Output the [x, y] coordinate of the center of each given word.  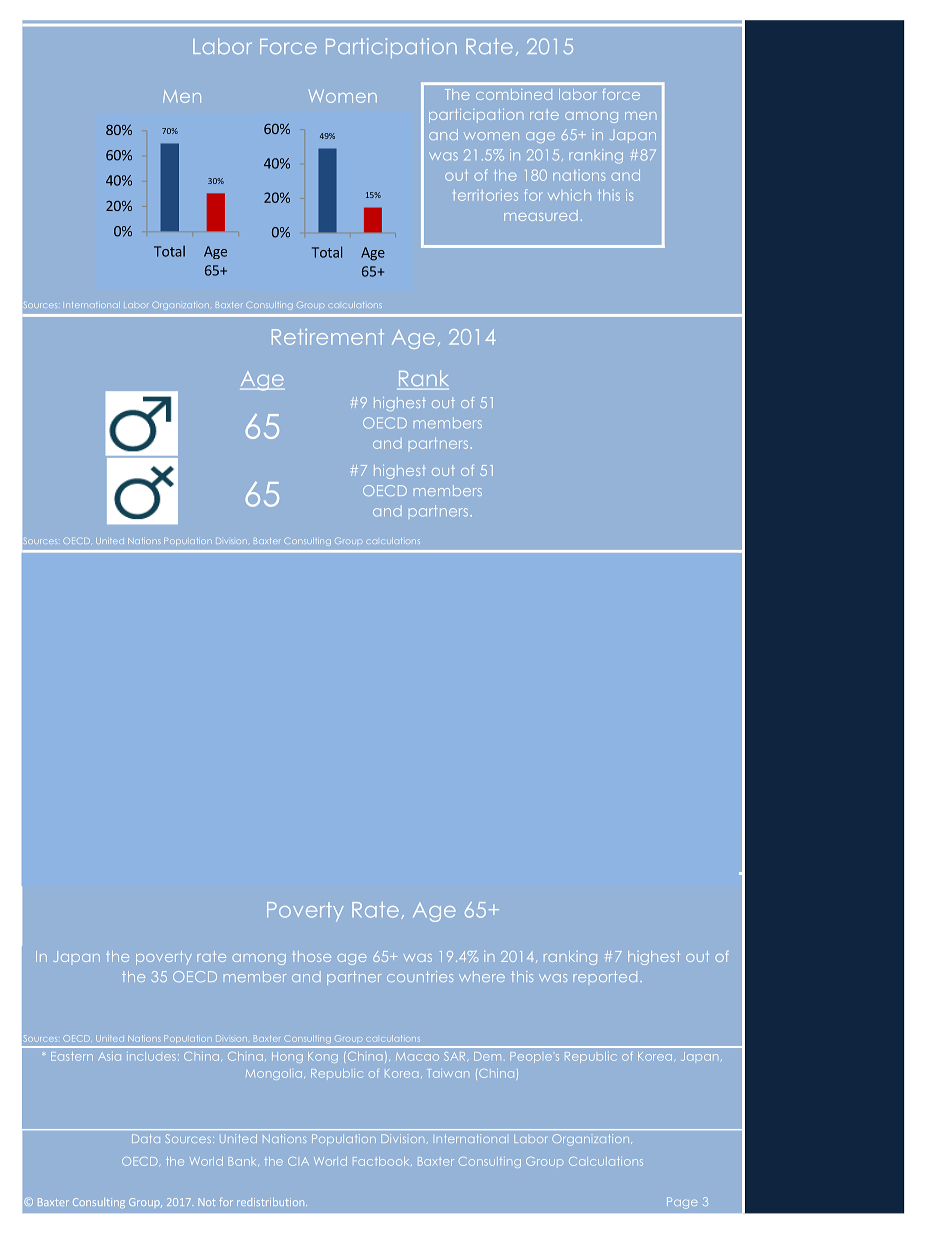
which [569, 195]
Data [146, 1138]
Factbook [382, 1161]
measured [540, 217]
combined [514, 94]
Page [682, 1203]
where [482, 976]
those [311, 956]
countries [420, 976]
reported [605, 976]
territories [485, 195]
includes [151, 1056]
